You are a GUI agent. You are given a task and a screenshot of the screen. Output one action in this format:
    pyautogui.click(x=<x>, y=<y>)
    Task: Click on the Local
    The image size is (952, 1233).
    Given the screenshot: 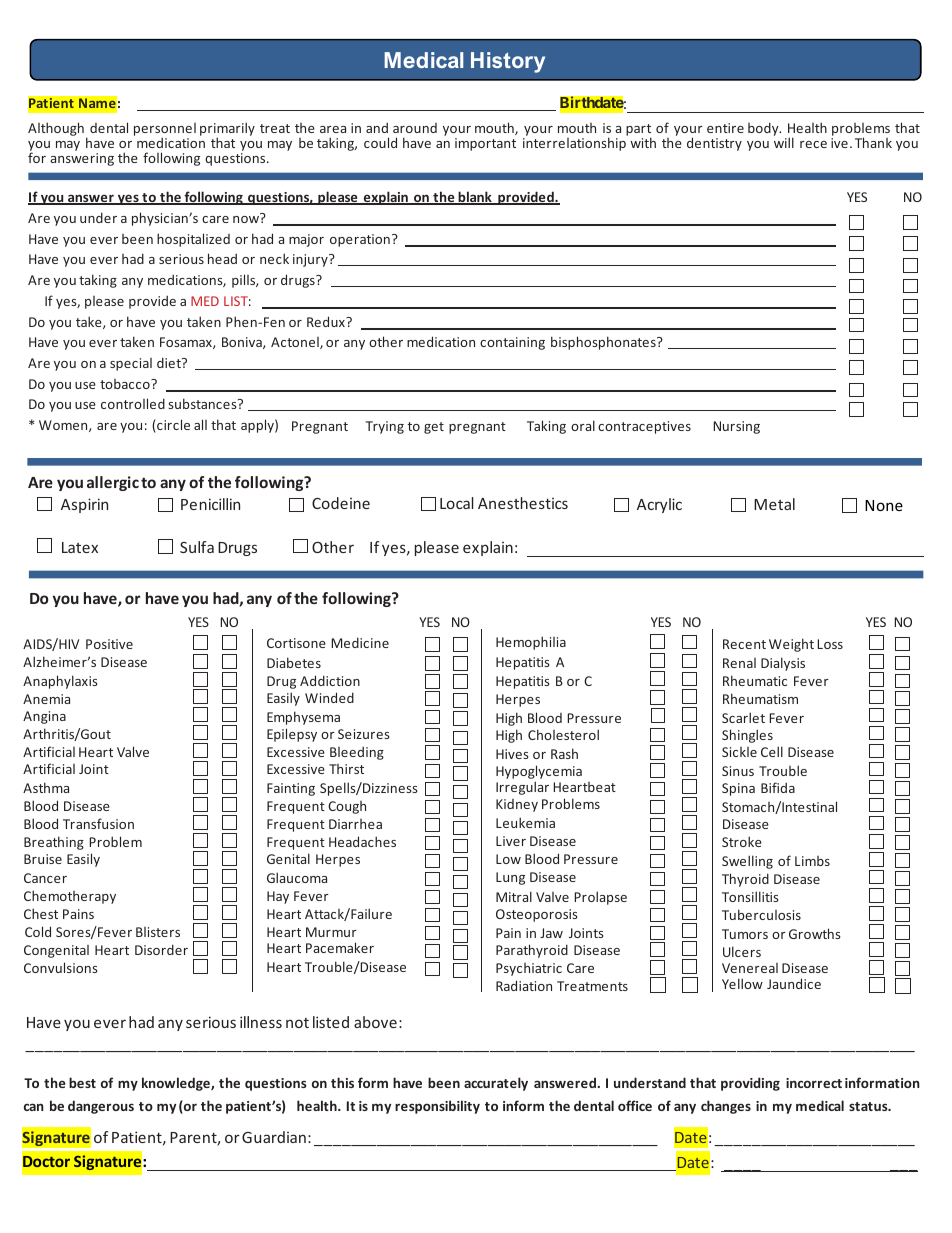 What is the action you would take?
    pyautogui.click(x=457, y=503)
